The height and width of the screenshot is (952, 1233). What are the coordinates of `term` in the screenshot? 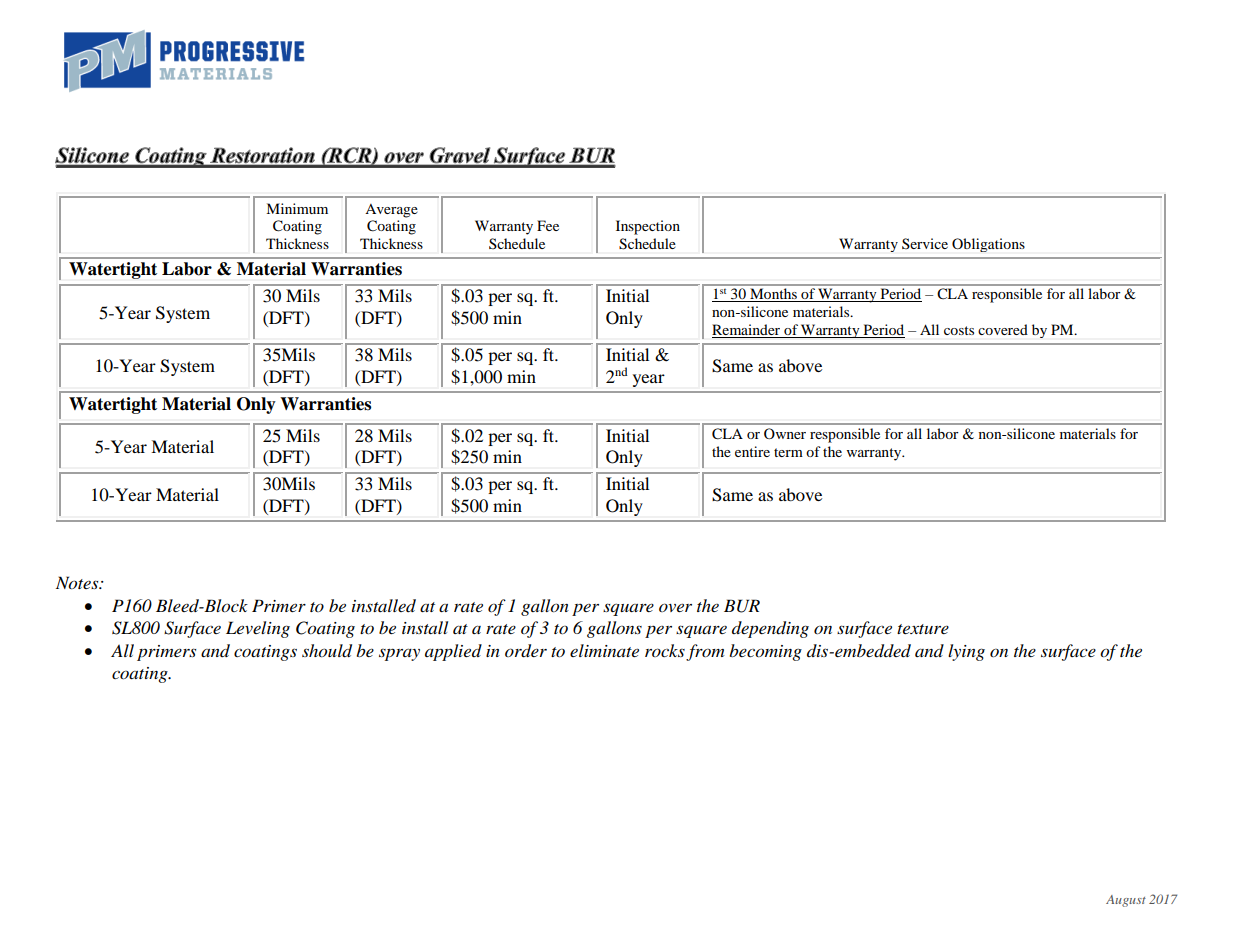 It's located at (788, 452).
